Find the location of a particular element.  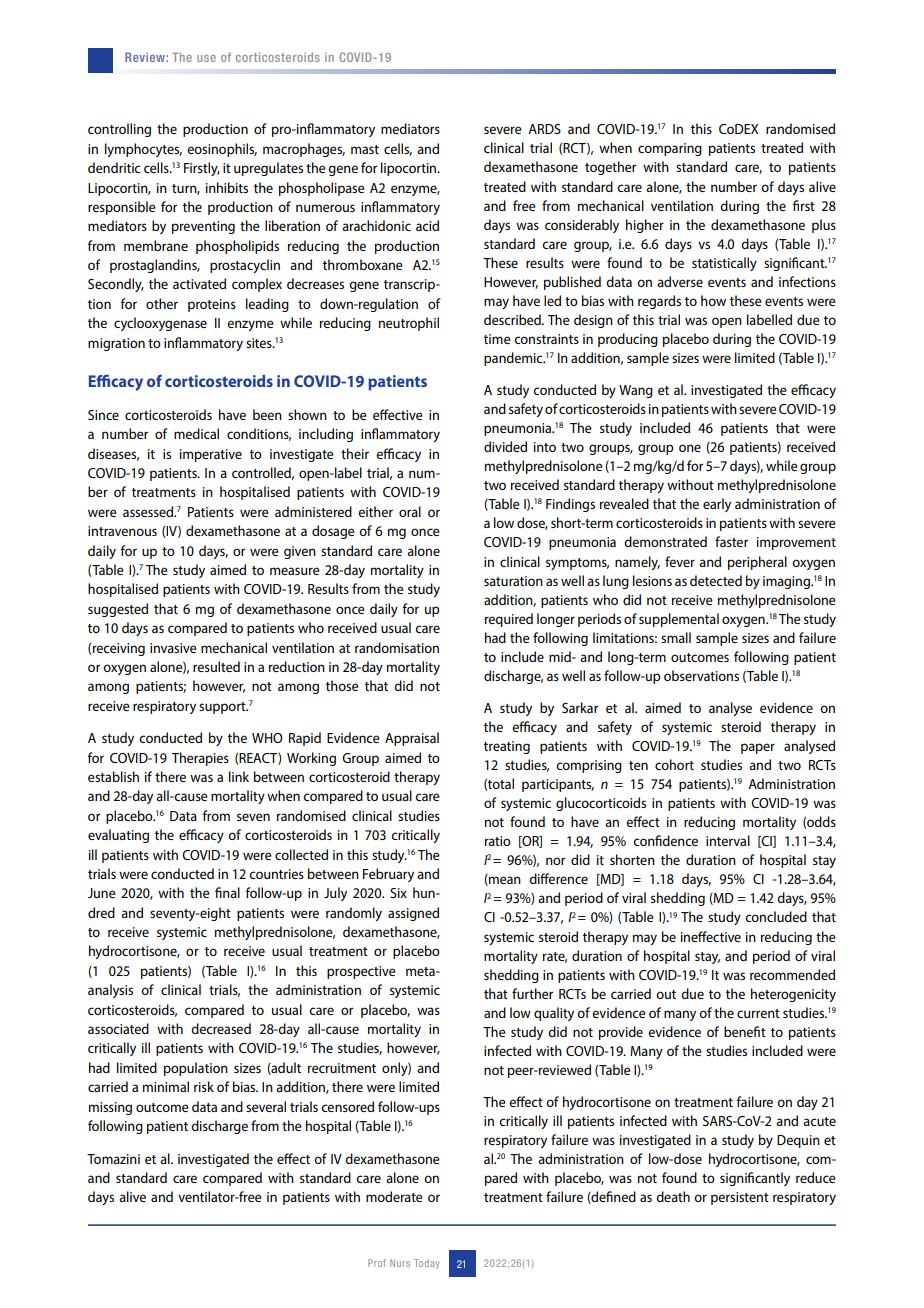

persistent is located at coordinates (740, 1198).
